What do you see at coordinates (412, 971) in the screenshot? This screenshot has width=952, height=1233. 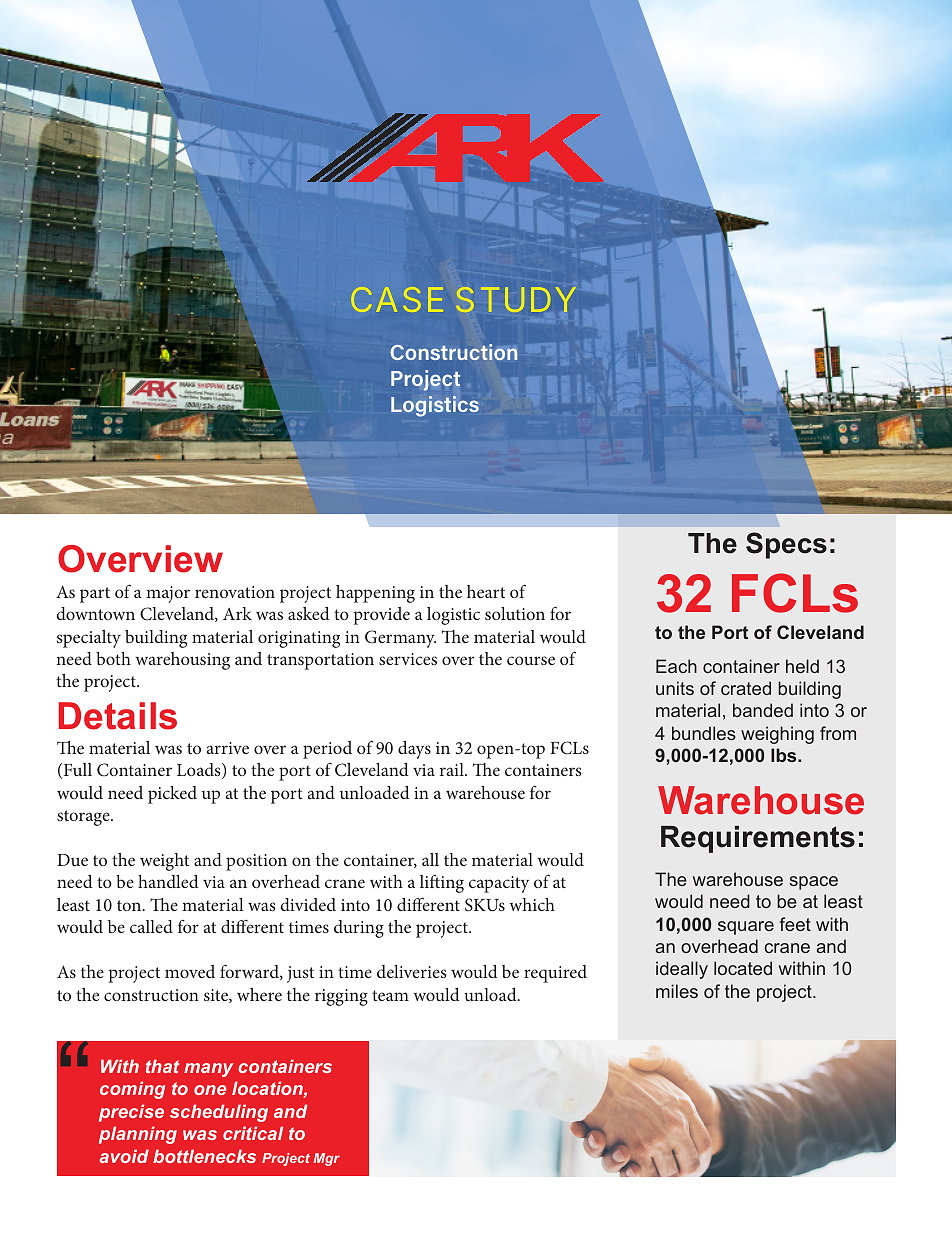 I see `deliveries` at bounding box center [412, 971].
